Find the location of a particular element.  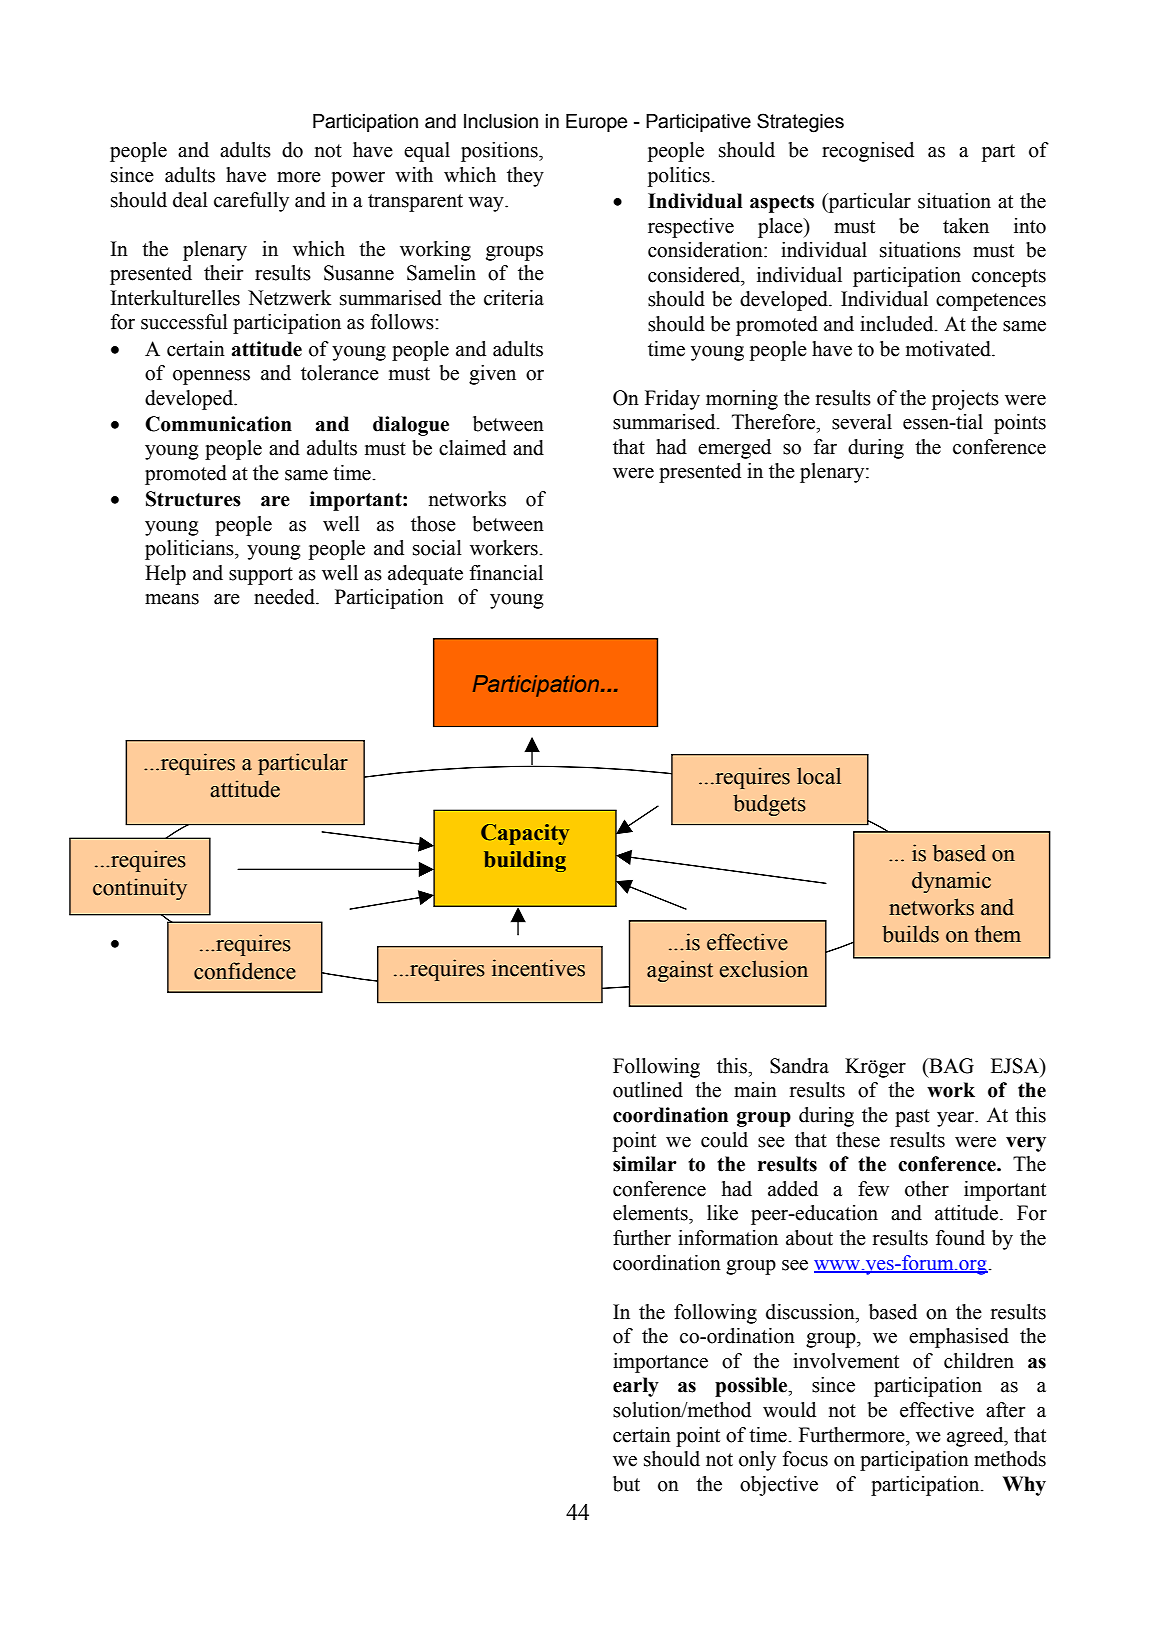

carefully is located at coordinates (251, 202).
